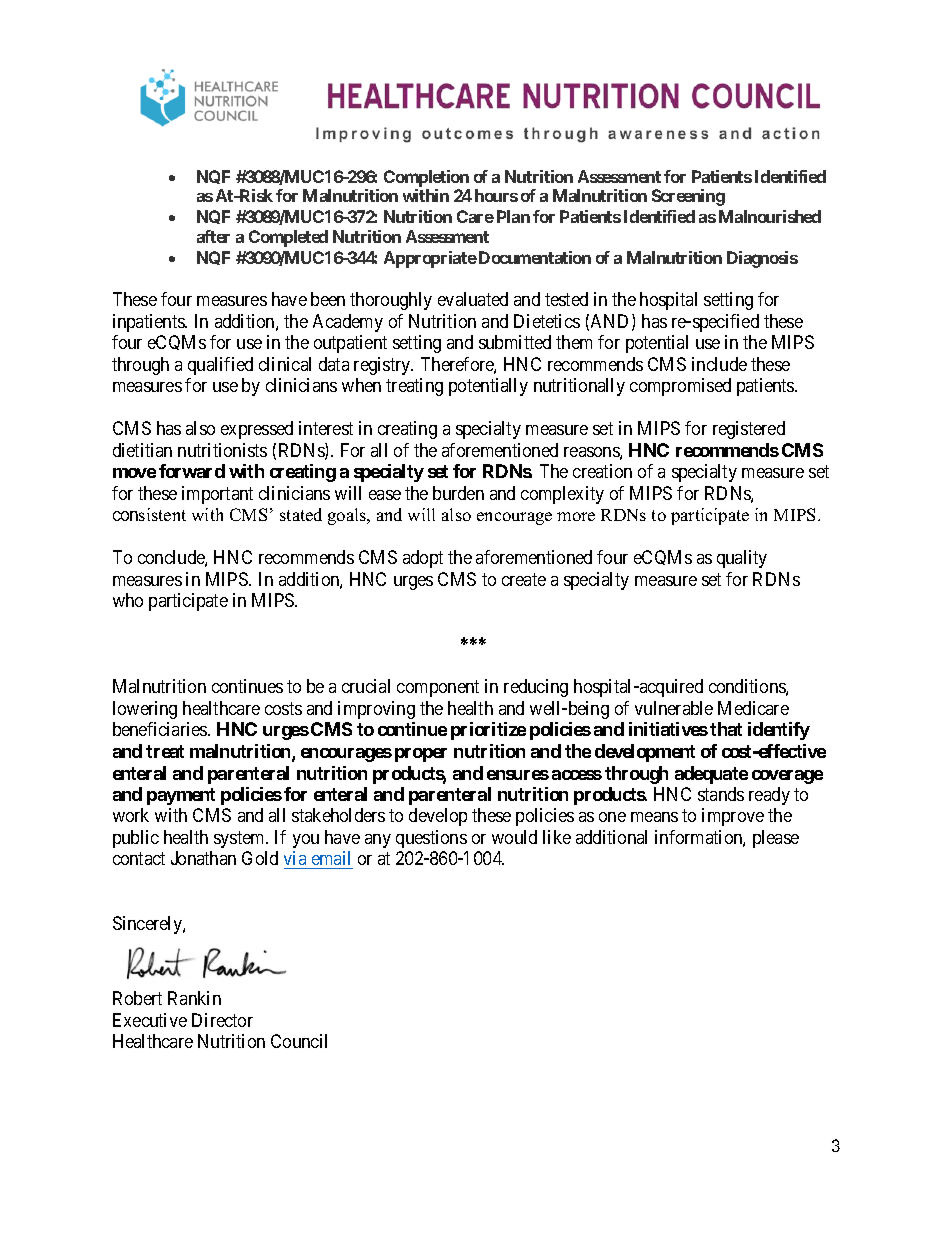 This screenshot has height=1233, width=952. What do you see at coordinates (222, 1020) in the screenshot?
I see `Director` at bounding box center [222, 1020].
